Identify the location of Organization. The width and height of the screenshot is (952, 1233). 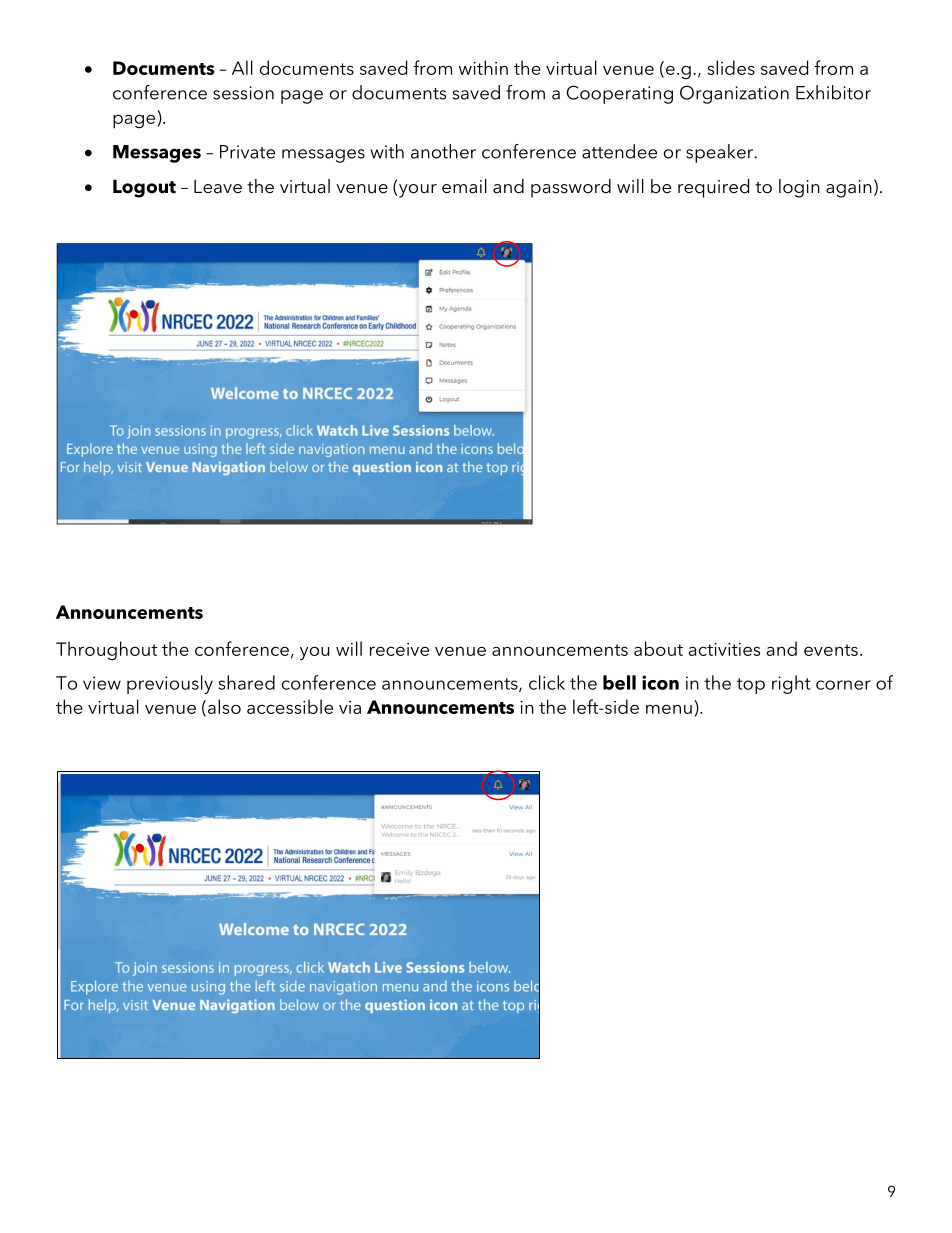
(734, 94).
